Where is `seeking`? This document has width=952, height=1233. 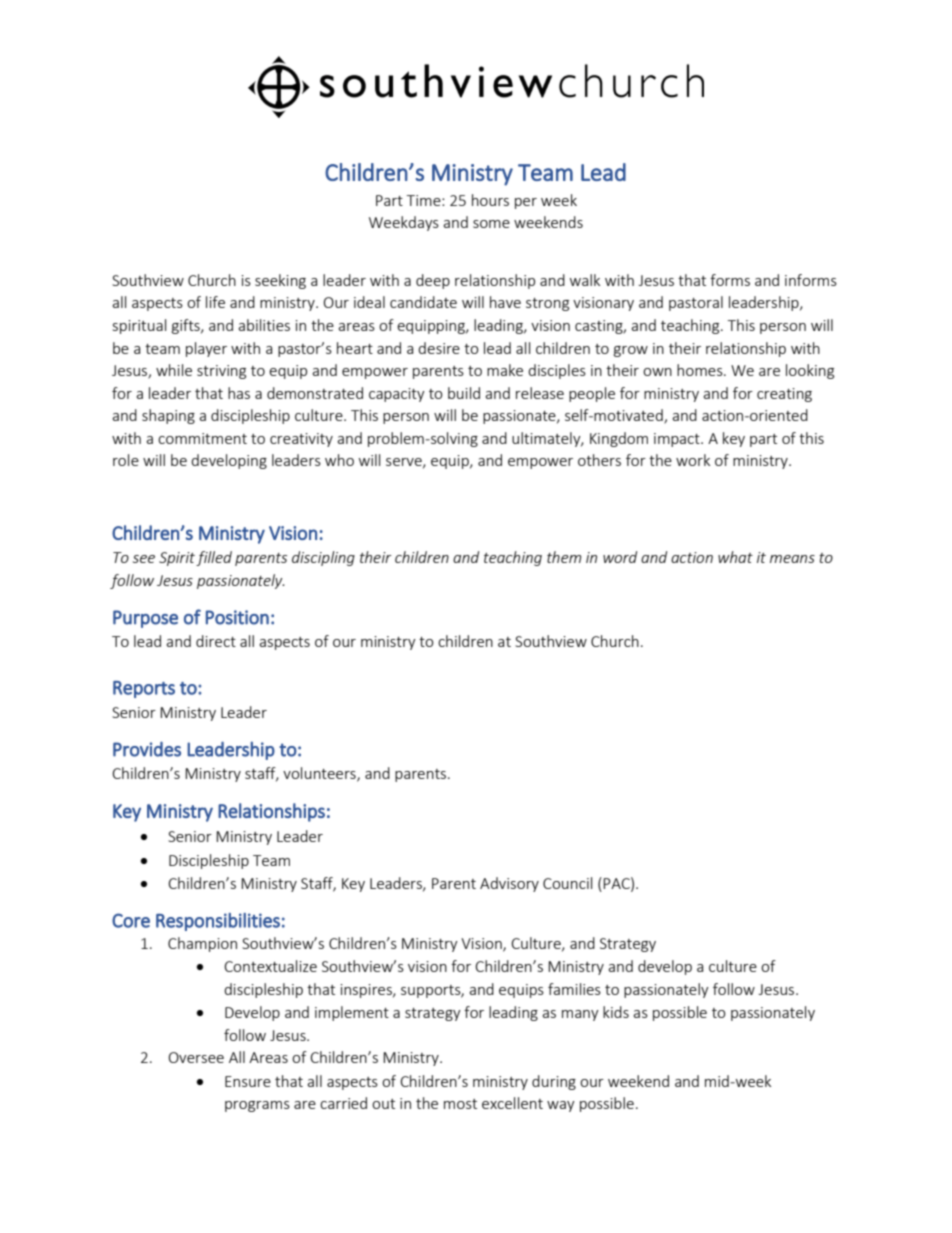
seeking is located at coordinates (280, 281).
